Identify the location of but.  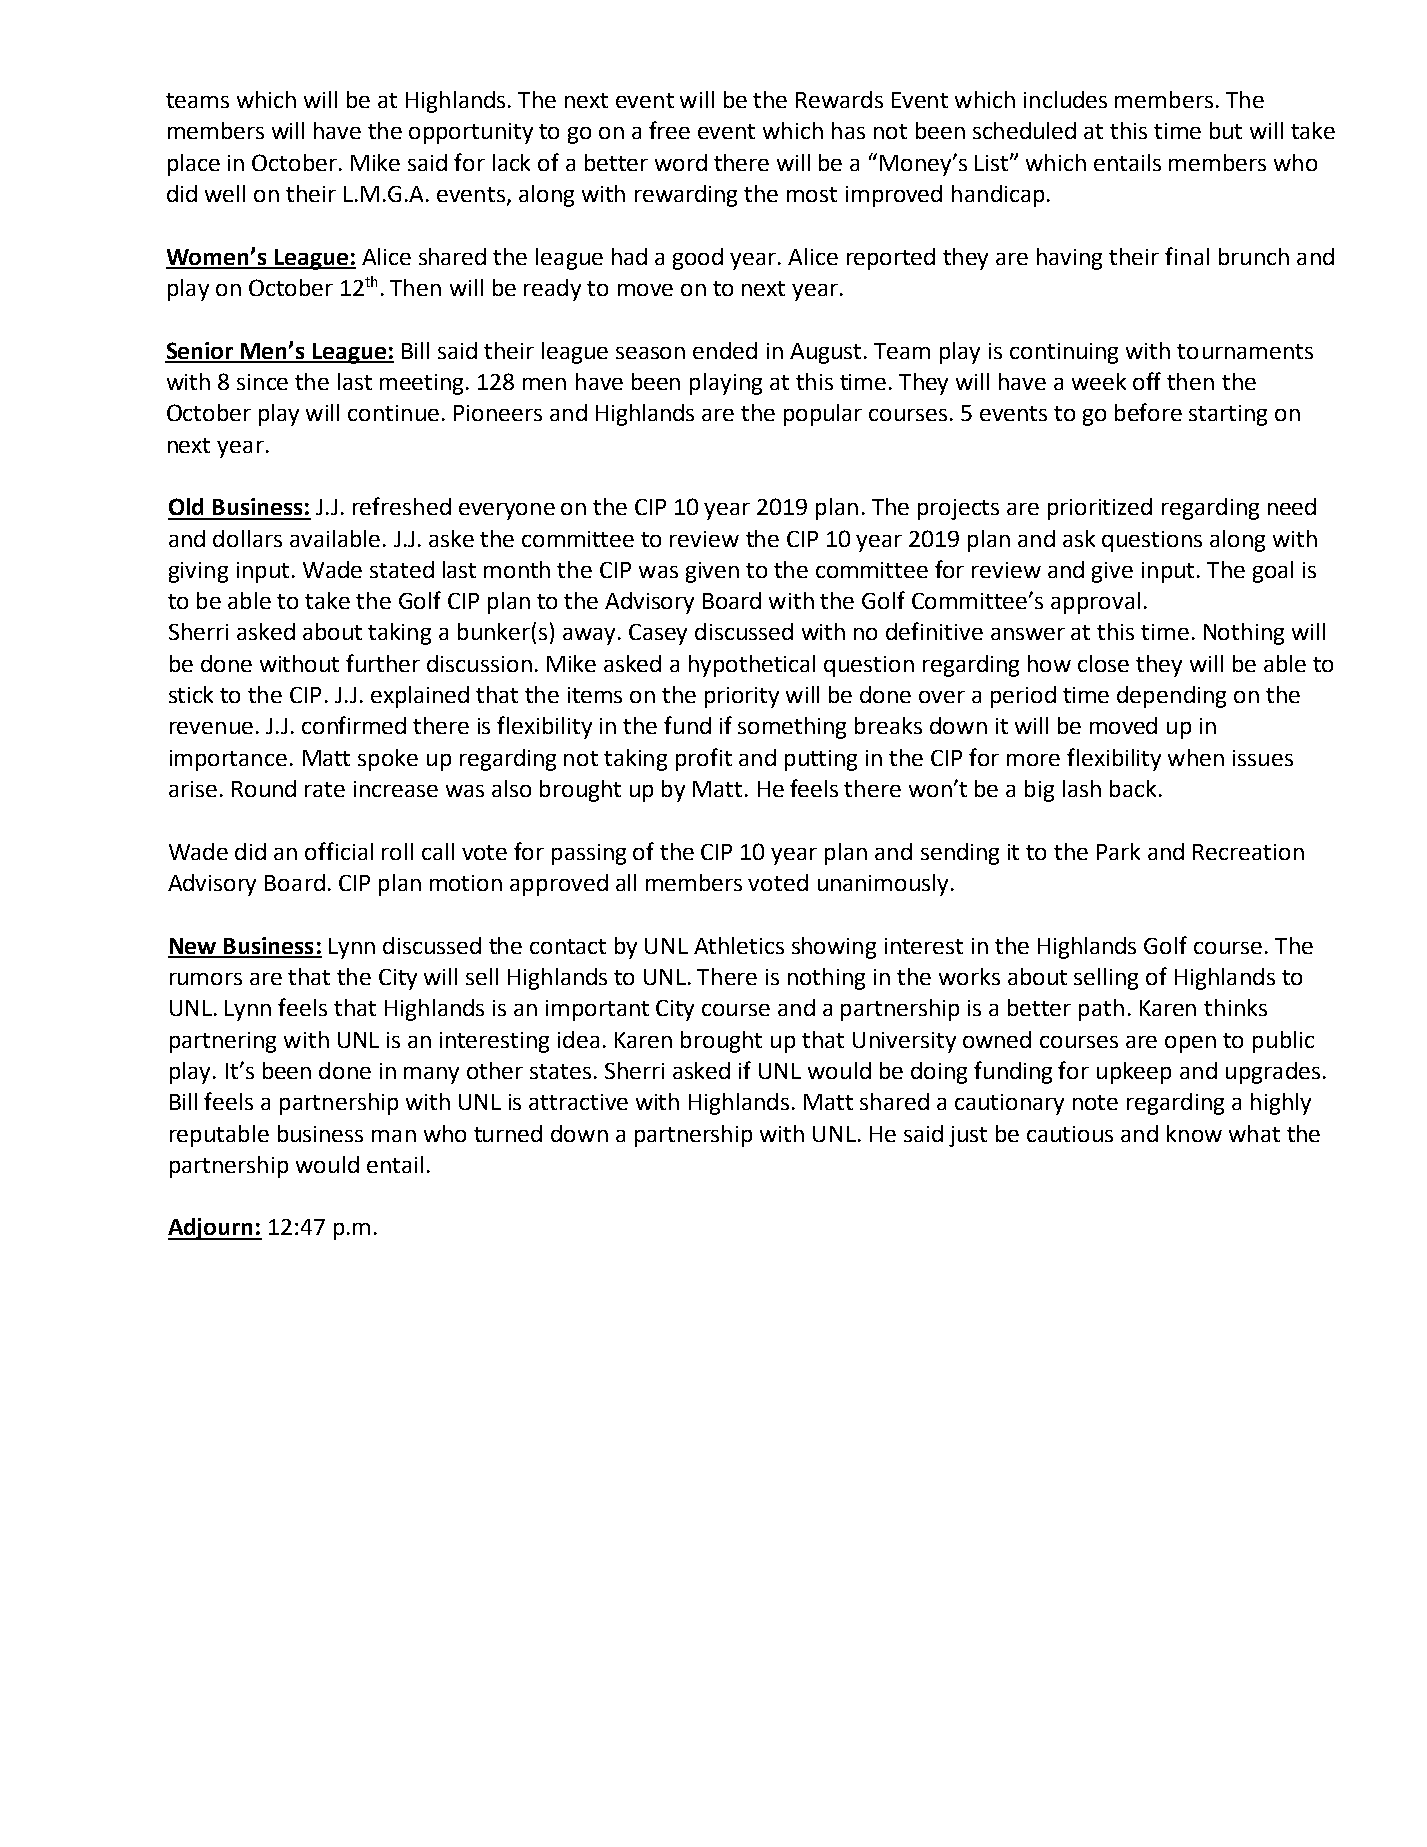
(1226, 130).
